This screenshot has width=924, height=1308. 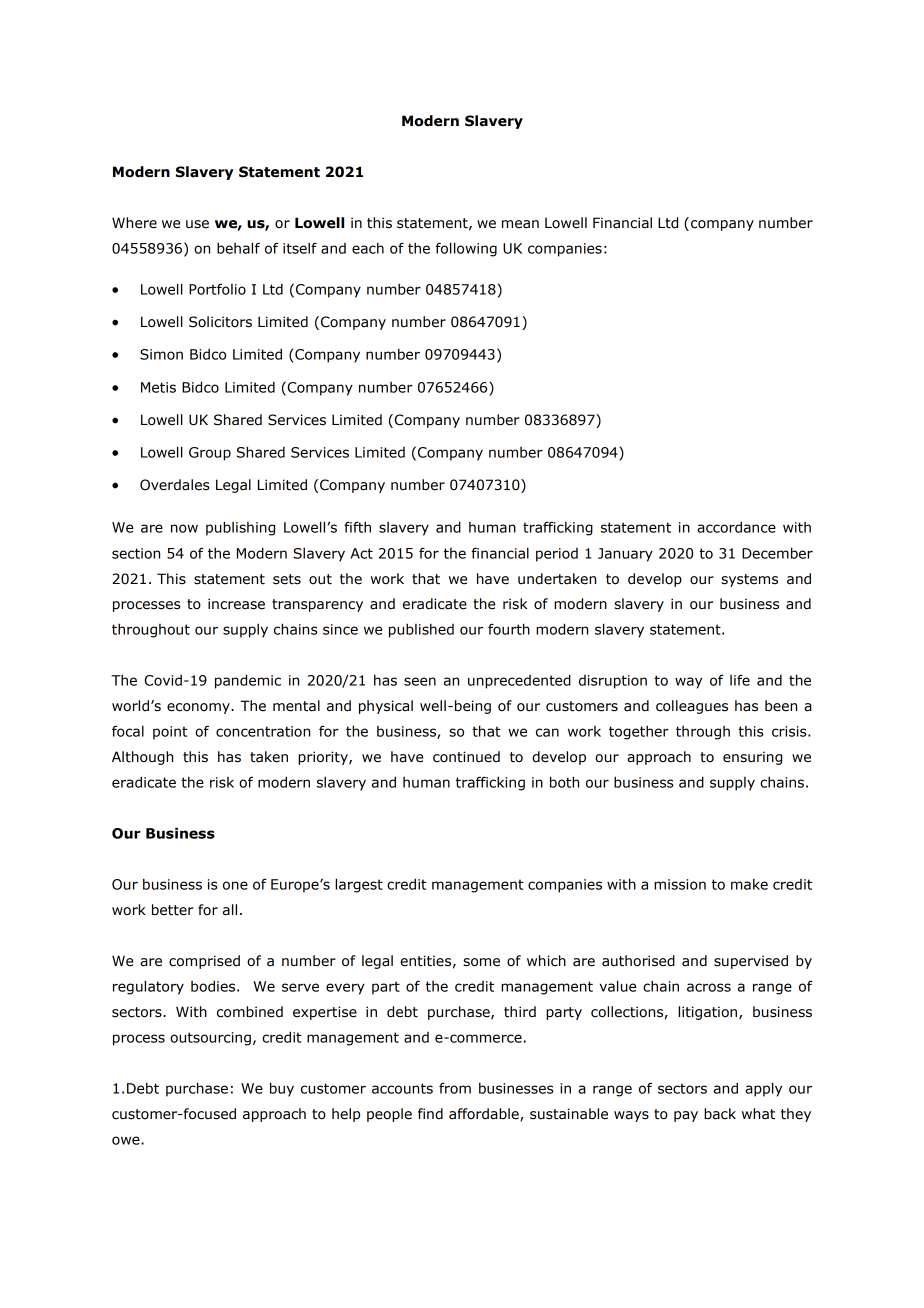 I want to click on following, so click(x=466, y=249).
